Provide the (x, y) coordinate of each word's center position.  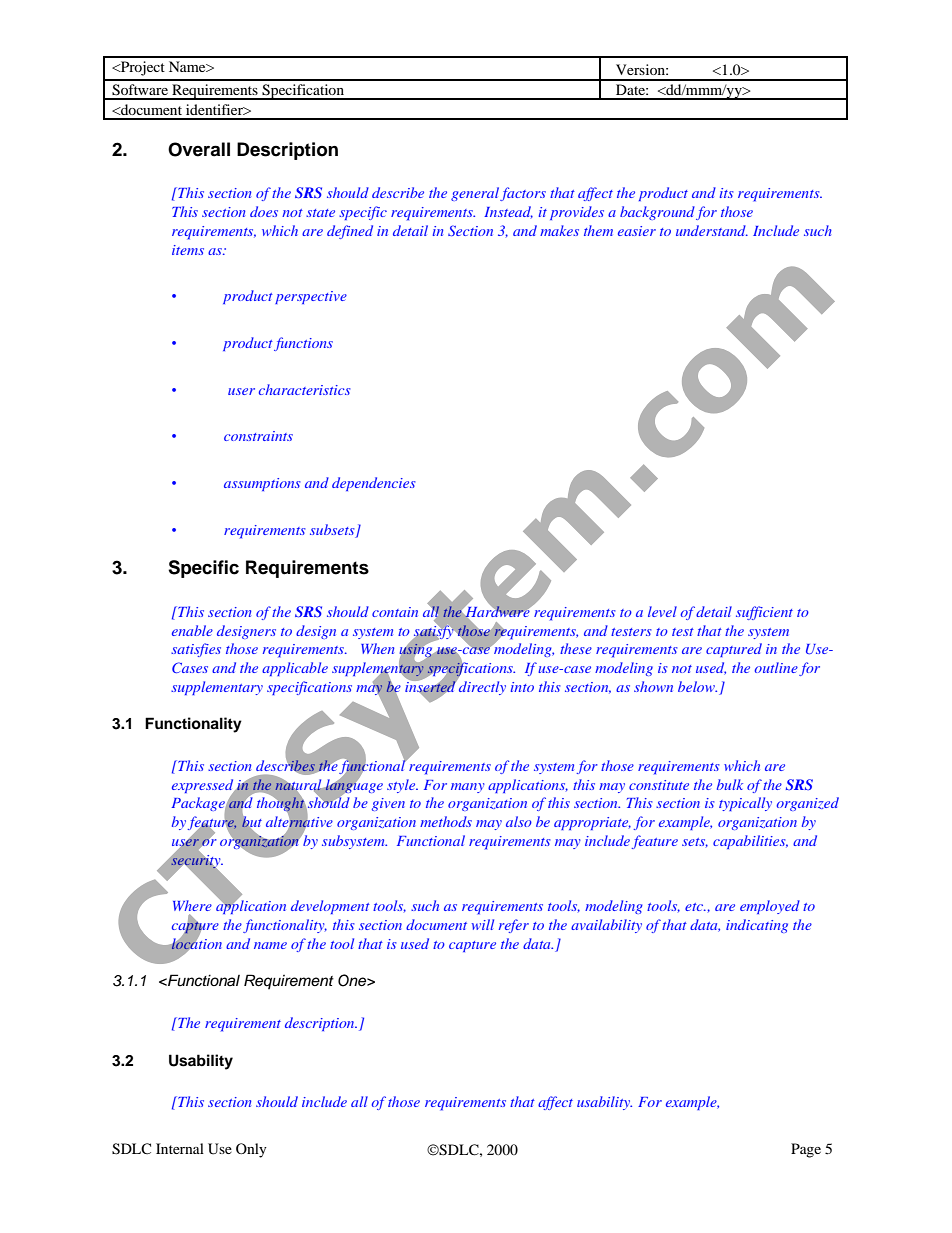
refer (514, 926)
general (475, 194)
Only (251, 1150)
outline (776, 667)
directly (481, 687)
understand (712, 230)
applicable (295, 669)
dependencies (374, 484)
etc (695, 907)
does (264, 211)
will (483, 924)
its (727, 193)
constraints (258, 436)
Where (192, 905)
